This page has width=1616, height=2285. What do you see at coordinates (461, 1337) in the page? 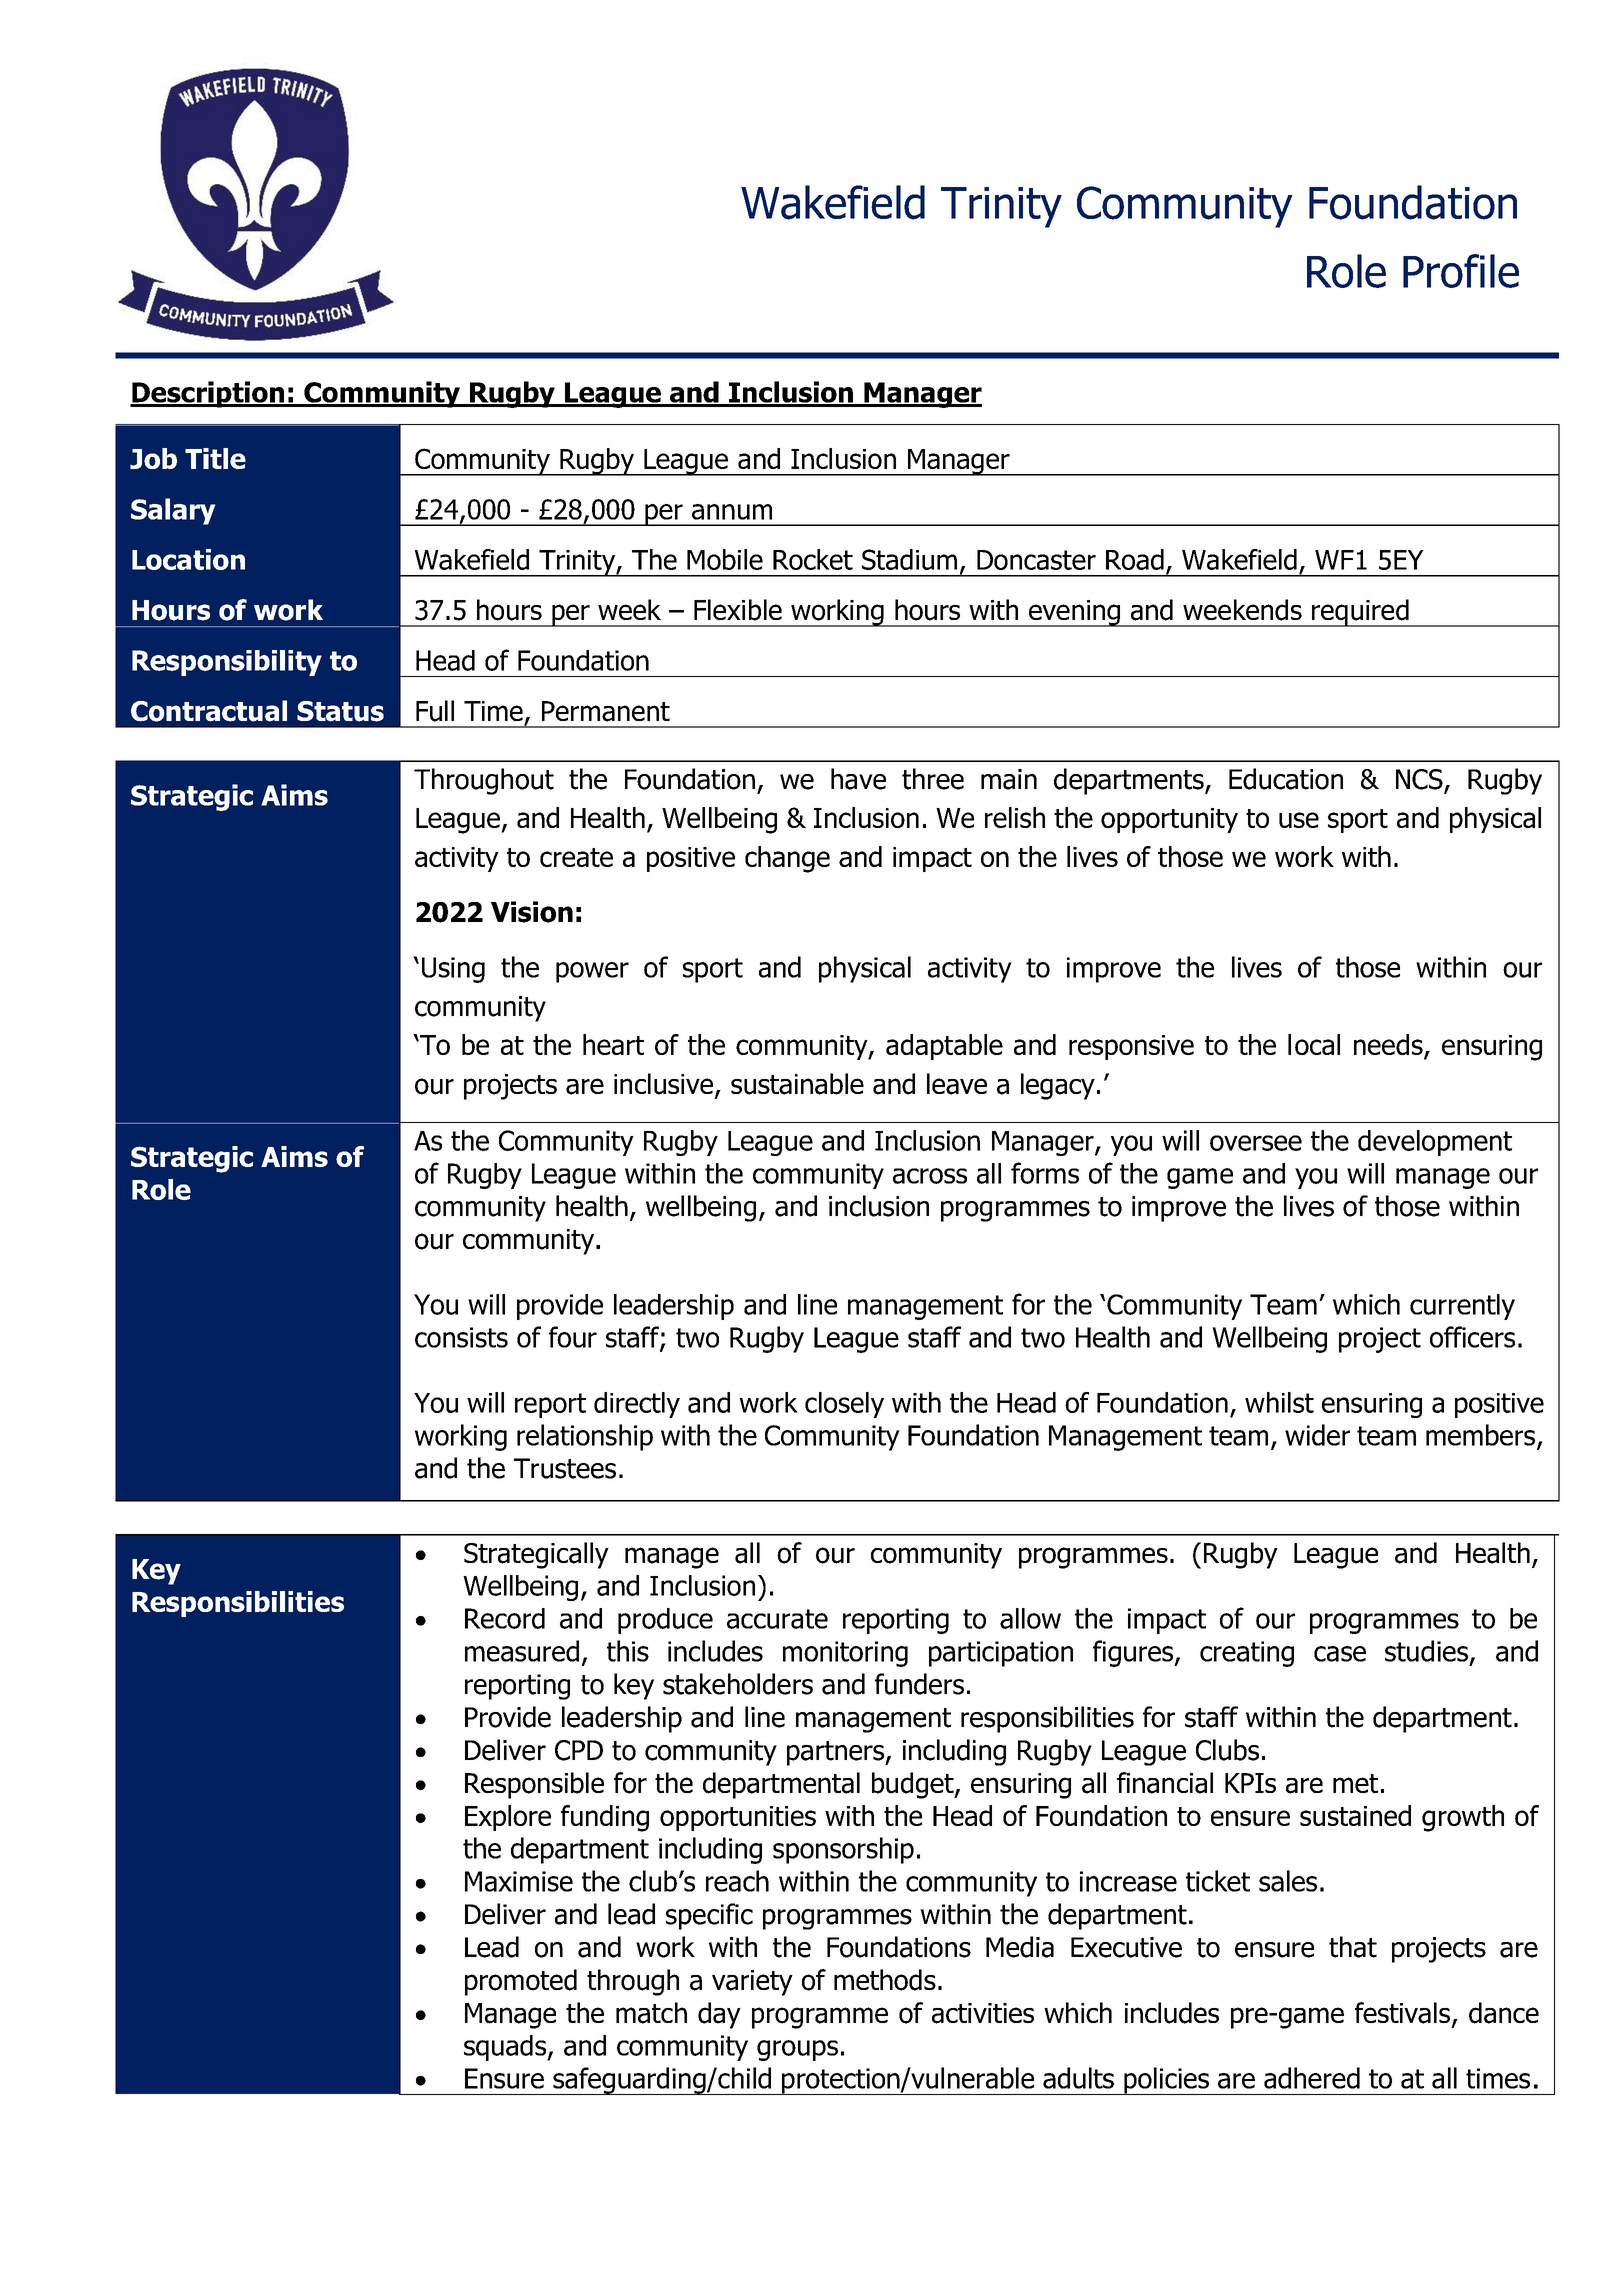
I see `consists` at bounding box center [461, 1337].
